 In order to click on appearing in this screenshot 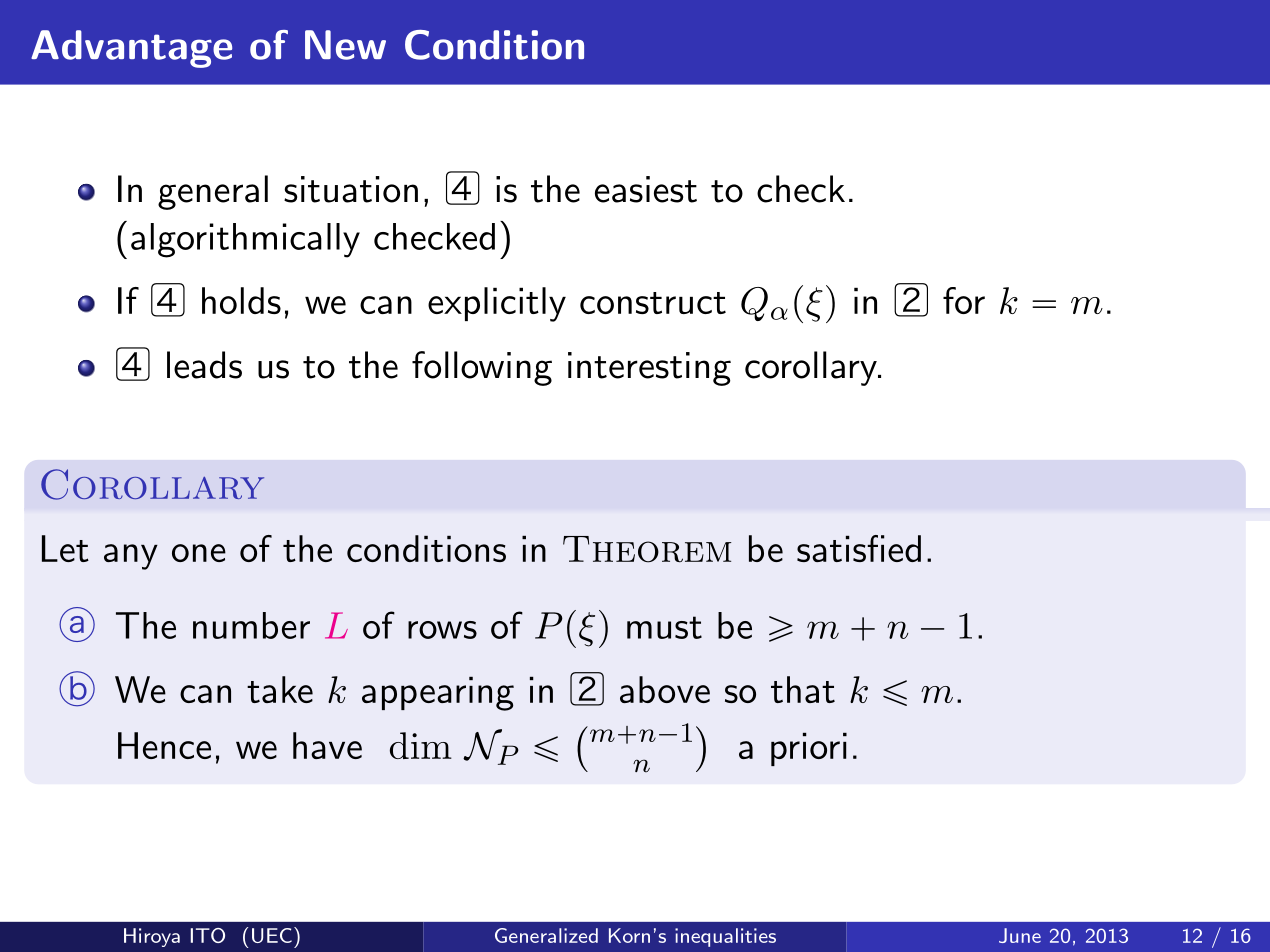, I will do `click(438, 694)`.
